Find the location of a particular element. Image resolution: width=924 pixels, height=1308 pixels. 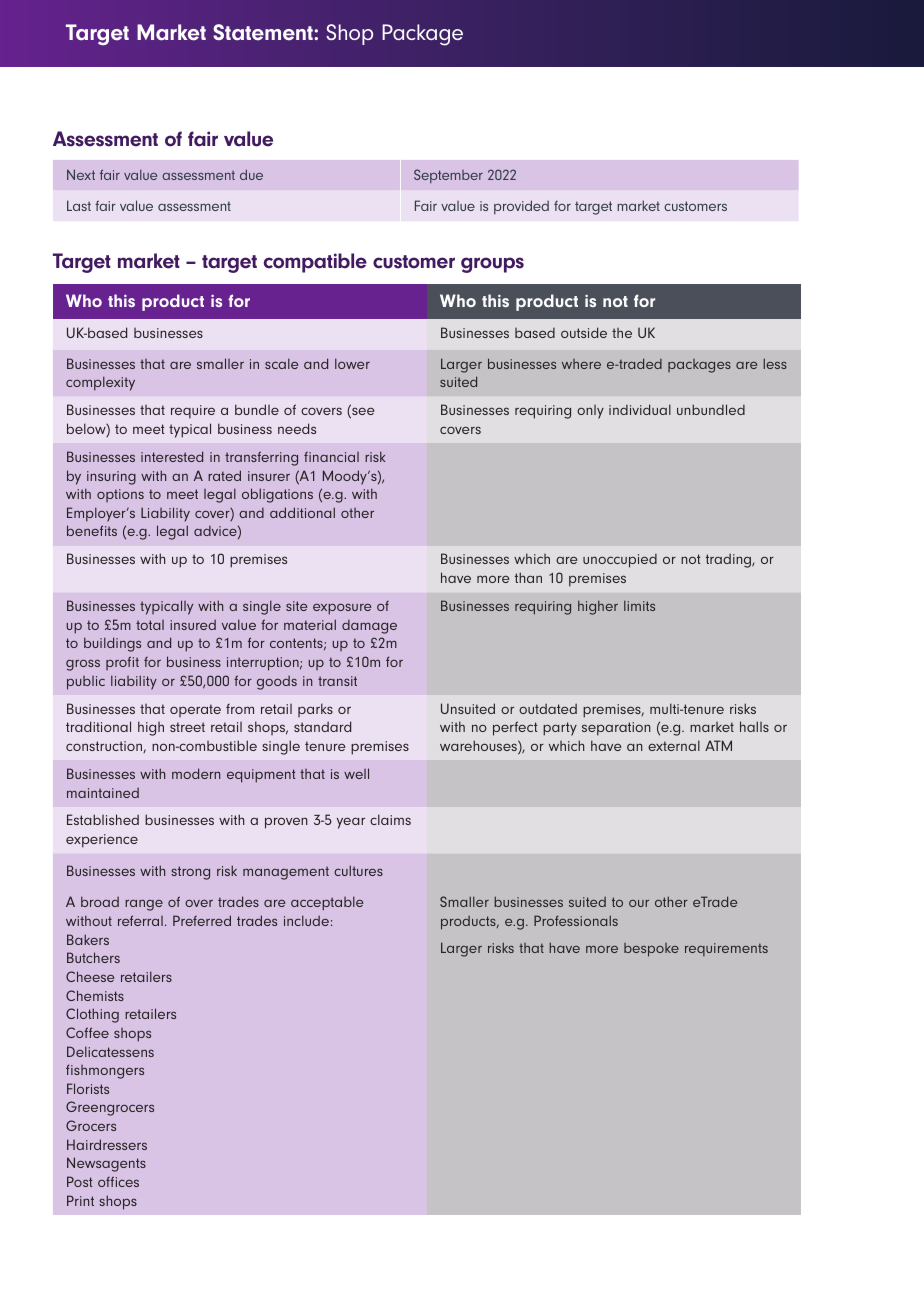

limits is located at coordinates (639, 605).
